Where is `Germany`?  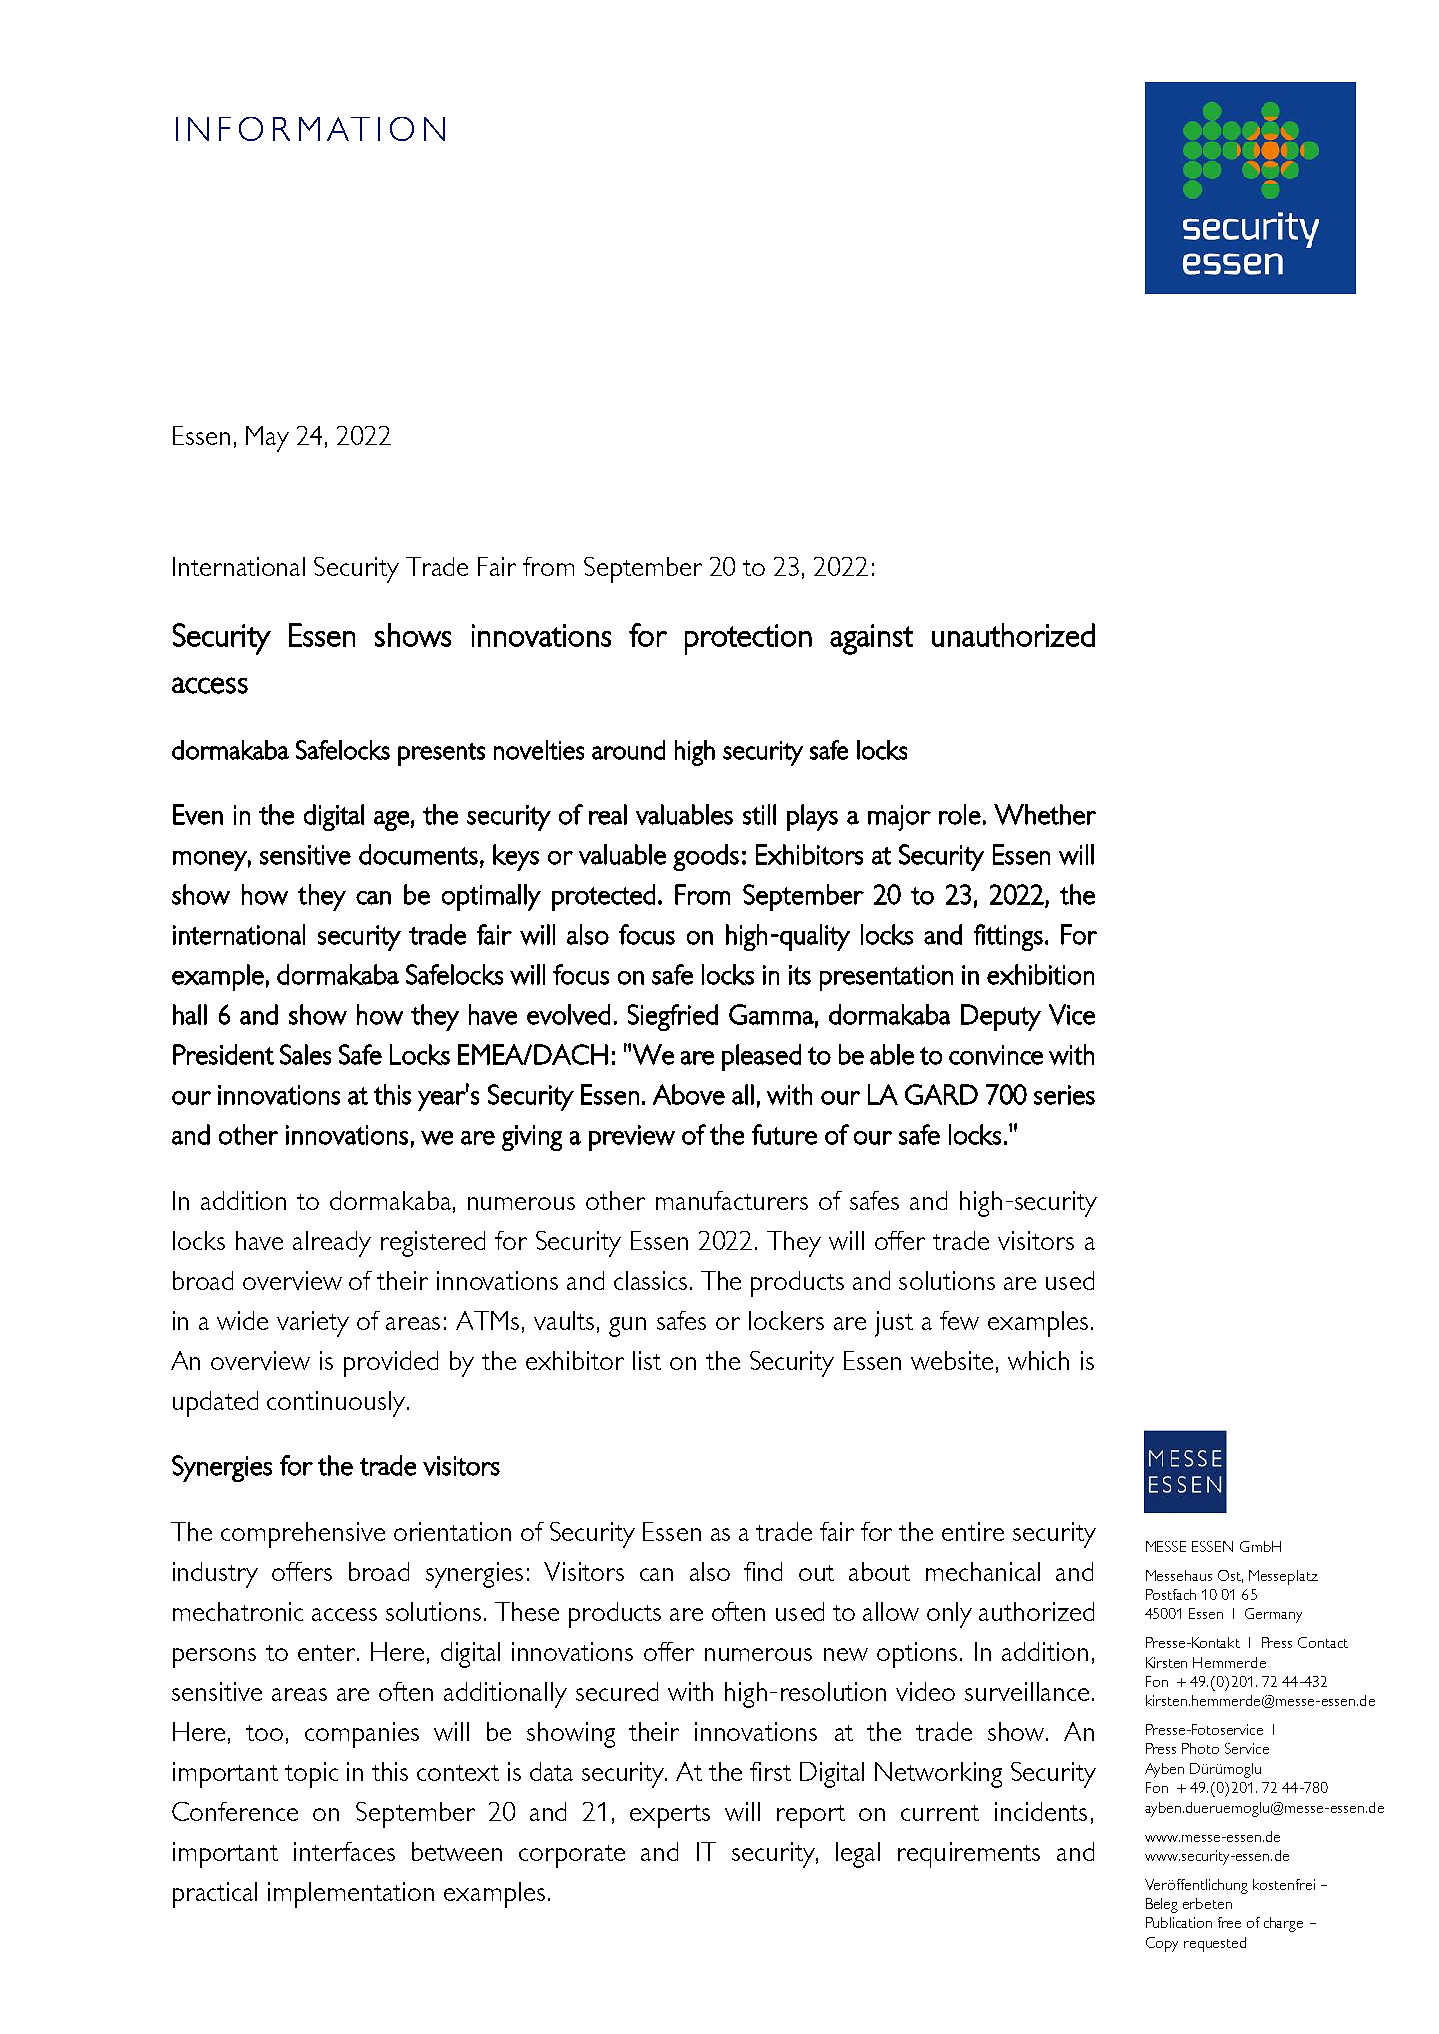 Germany is located at coordinates (1273, 1615).
